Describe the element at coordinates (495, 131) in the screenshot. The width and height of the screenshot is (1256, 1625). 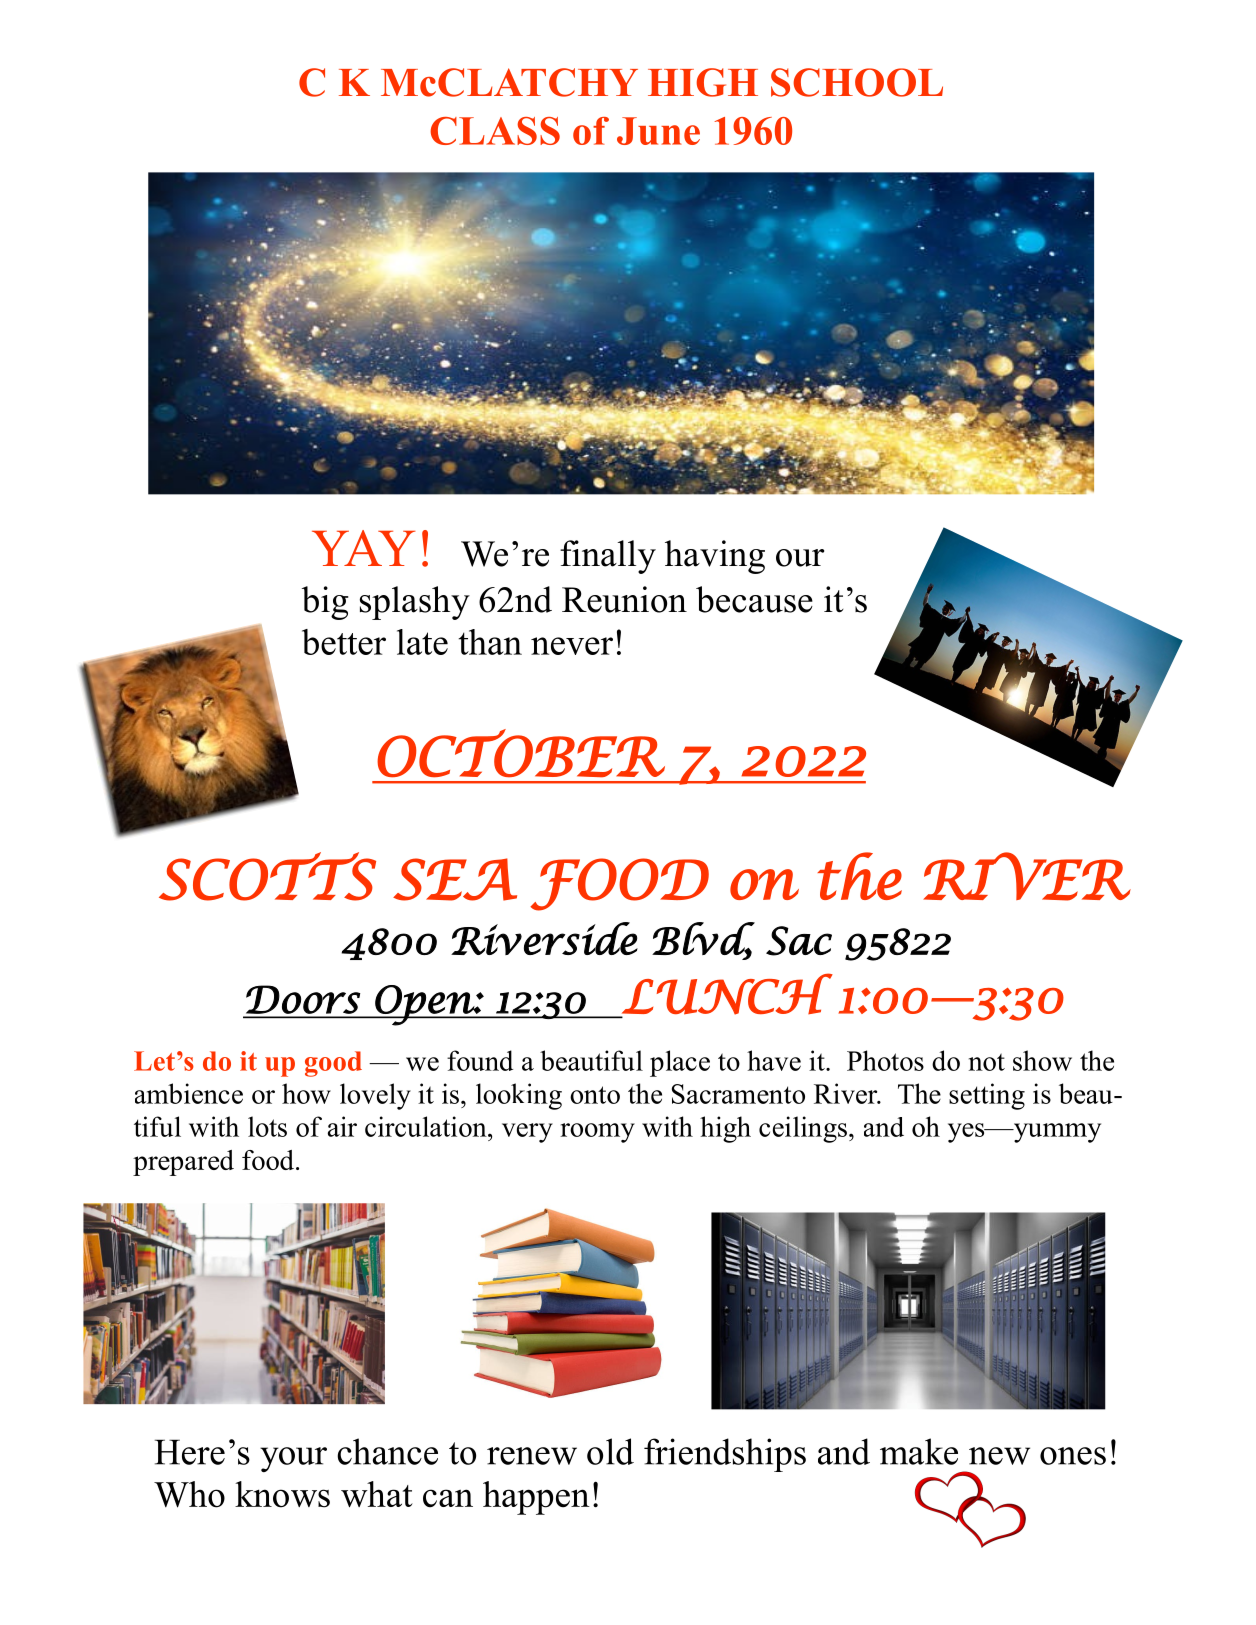
I see `CLASS` at that location.
